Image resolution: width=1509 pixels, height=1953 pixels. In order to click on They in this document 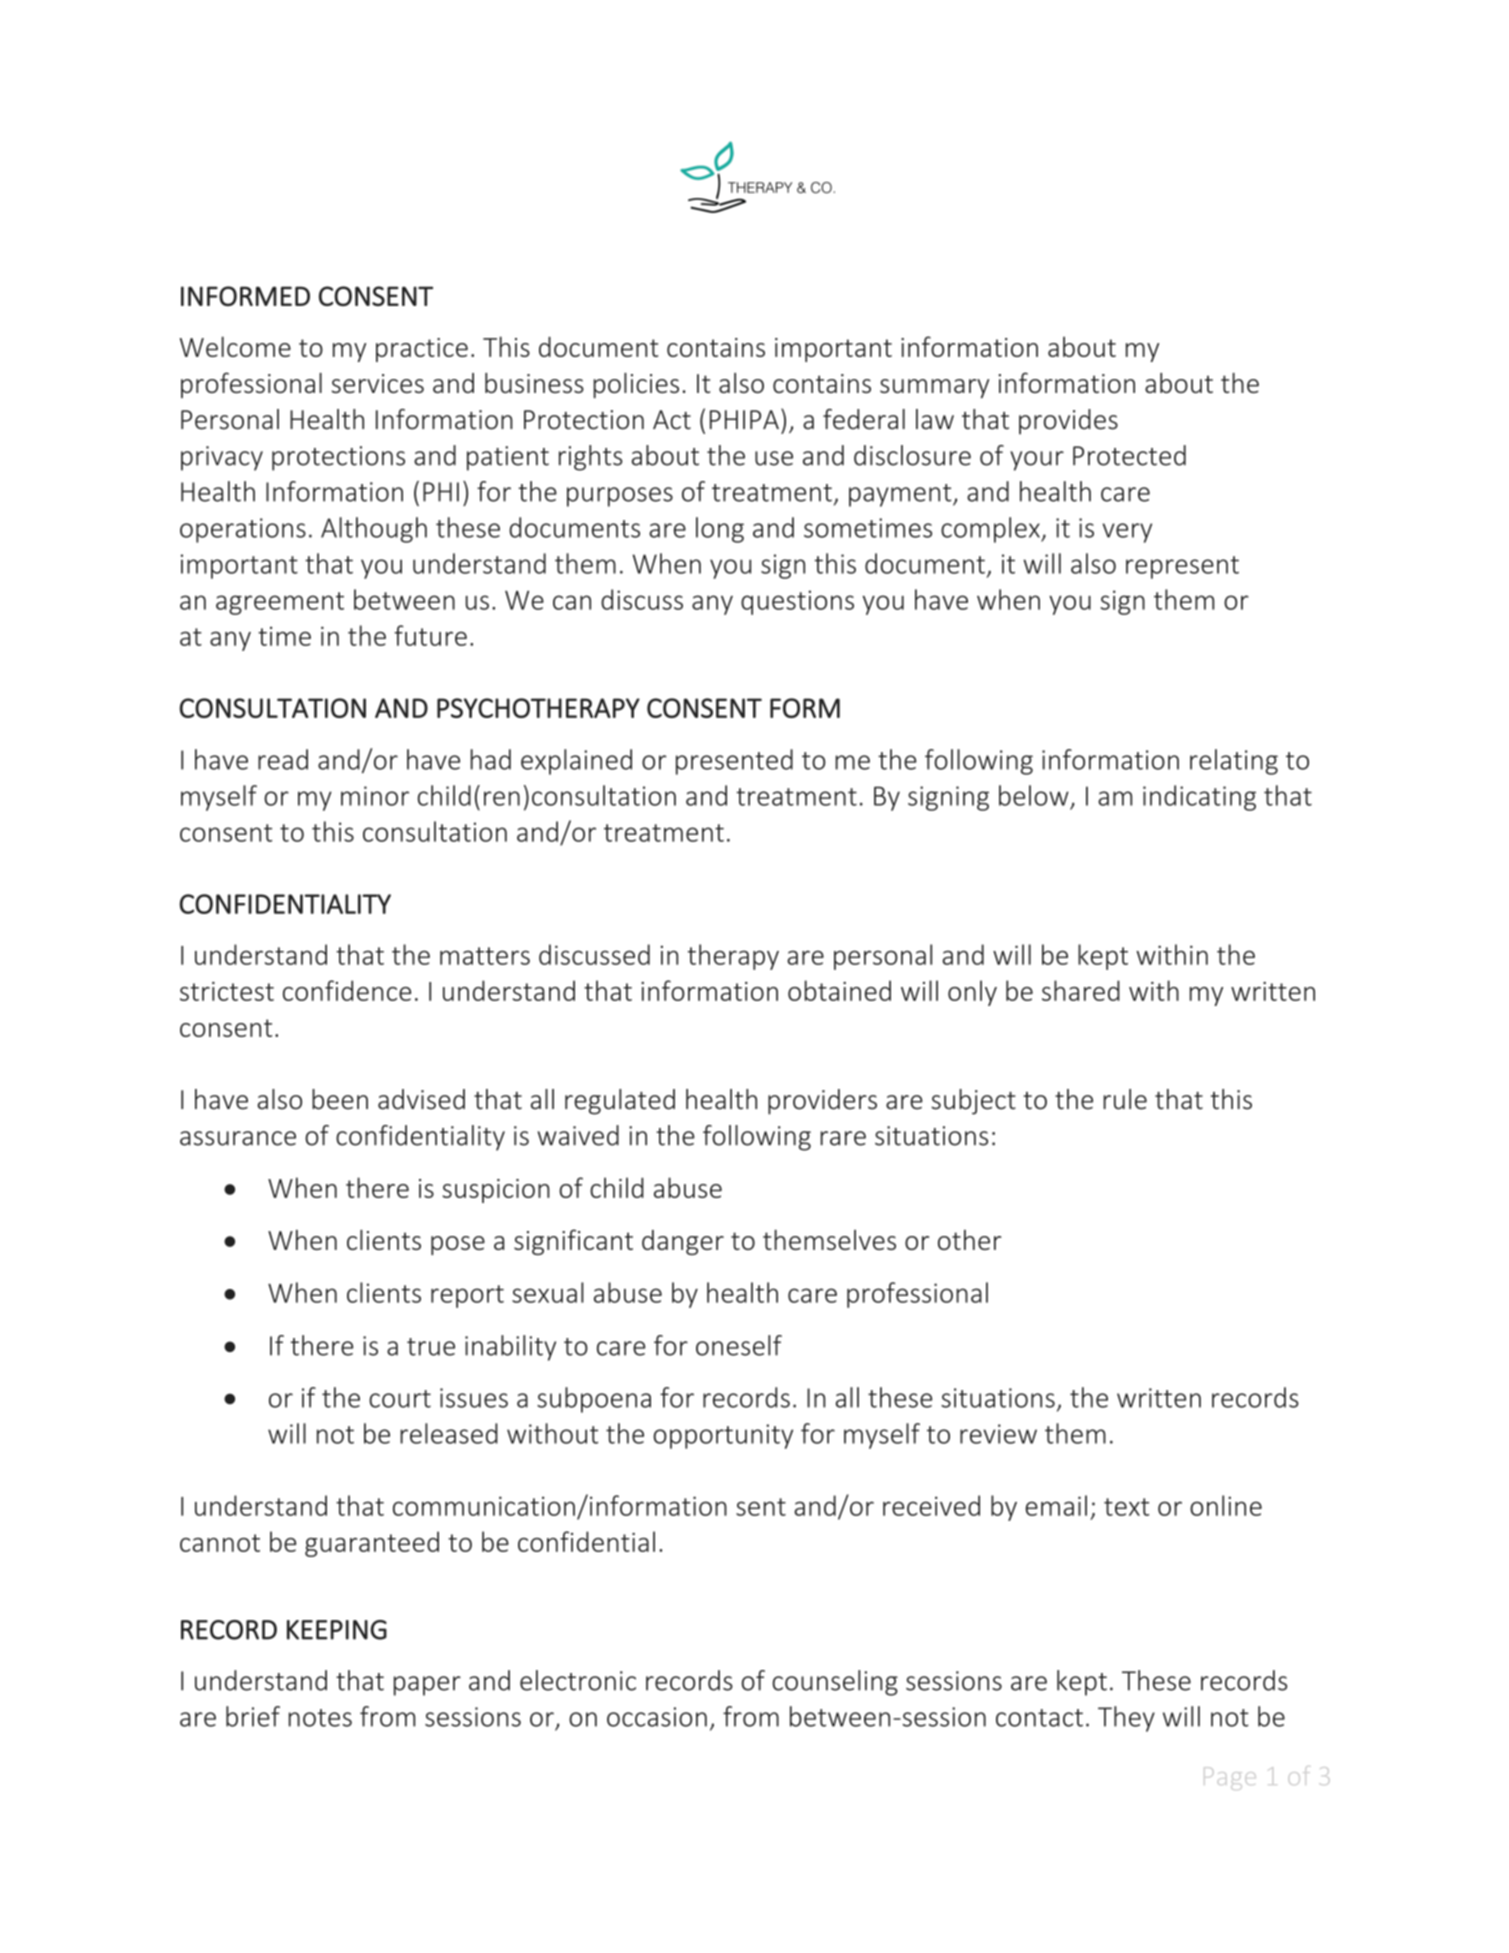, I will do `click(1126, 1719)`.
